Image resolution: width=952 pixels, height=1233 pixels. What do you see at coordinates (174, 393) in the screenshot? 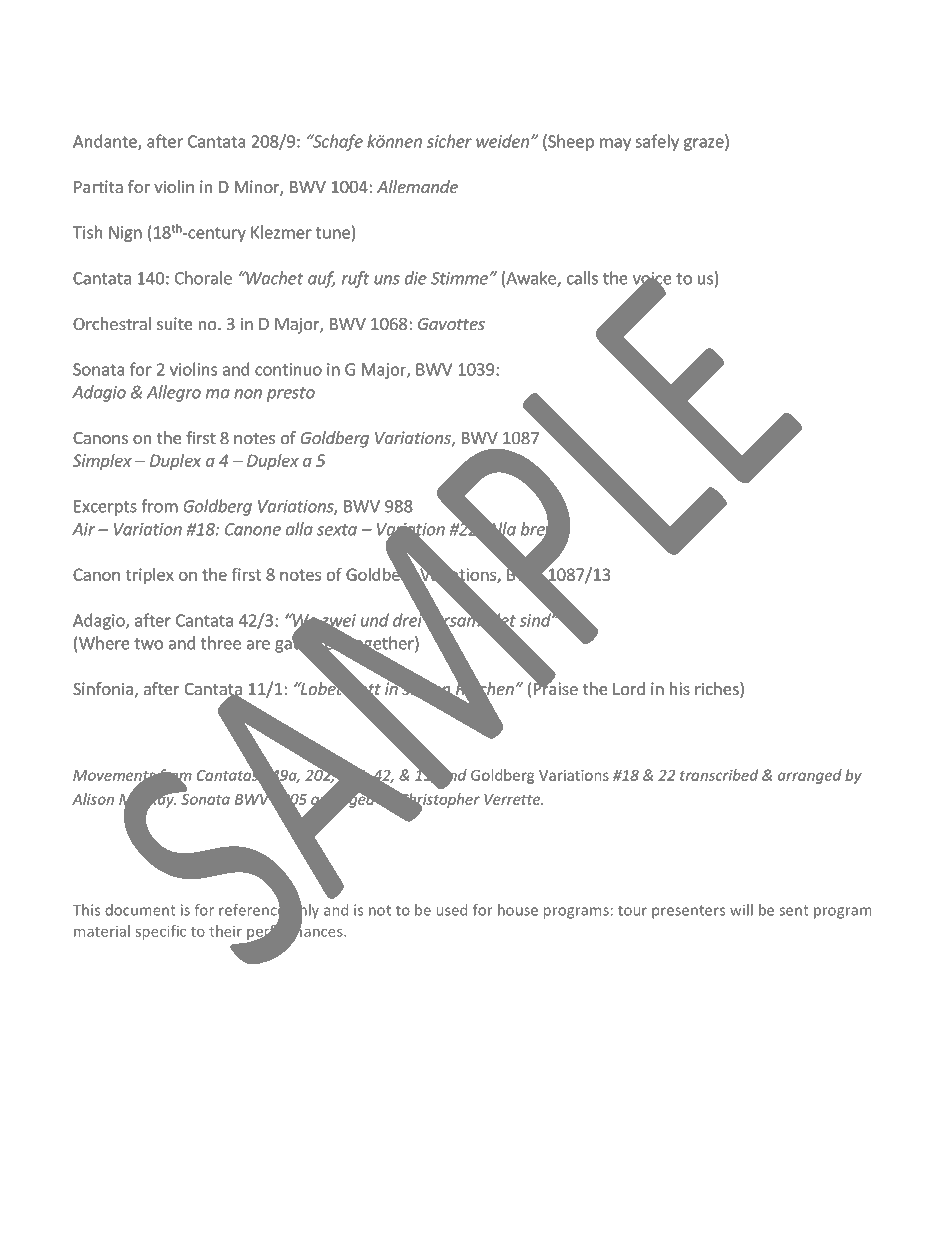
I see `Allegro` at bounding box center [174, 393].
